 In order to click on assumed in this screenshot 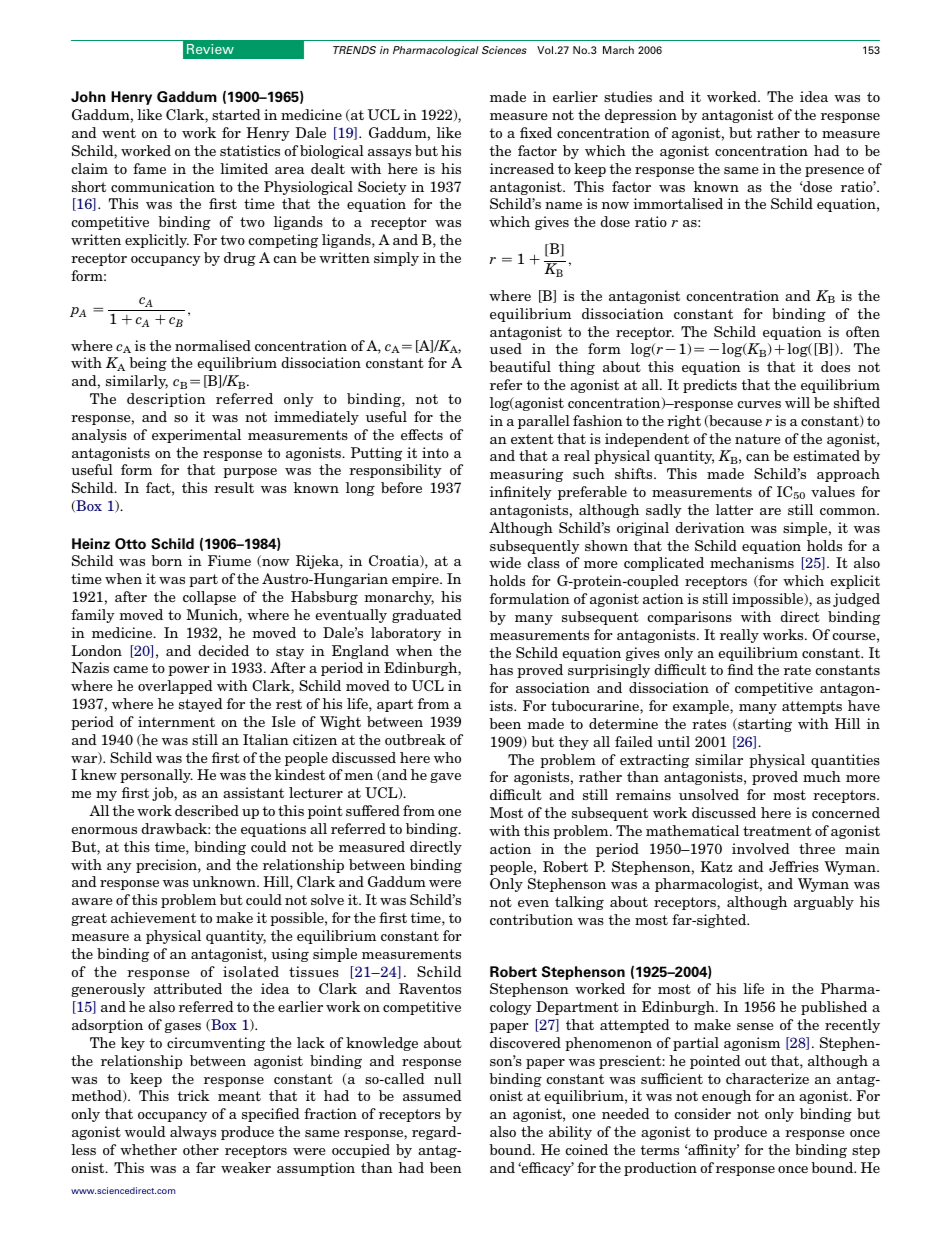, I will do `click(432, 1095)`.
